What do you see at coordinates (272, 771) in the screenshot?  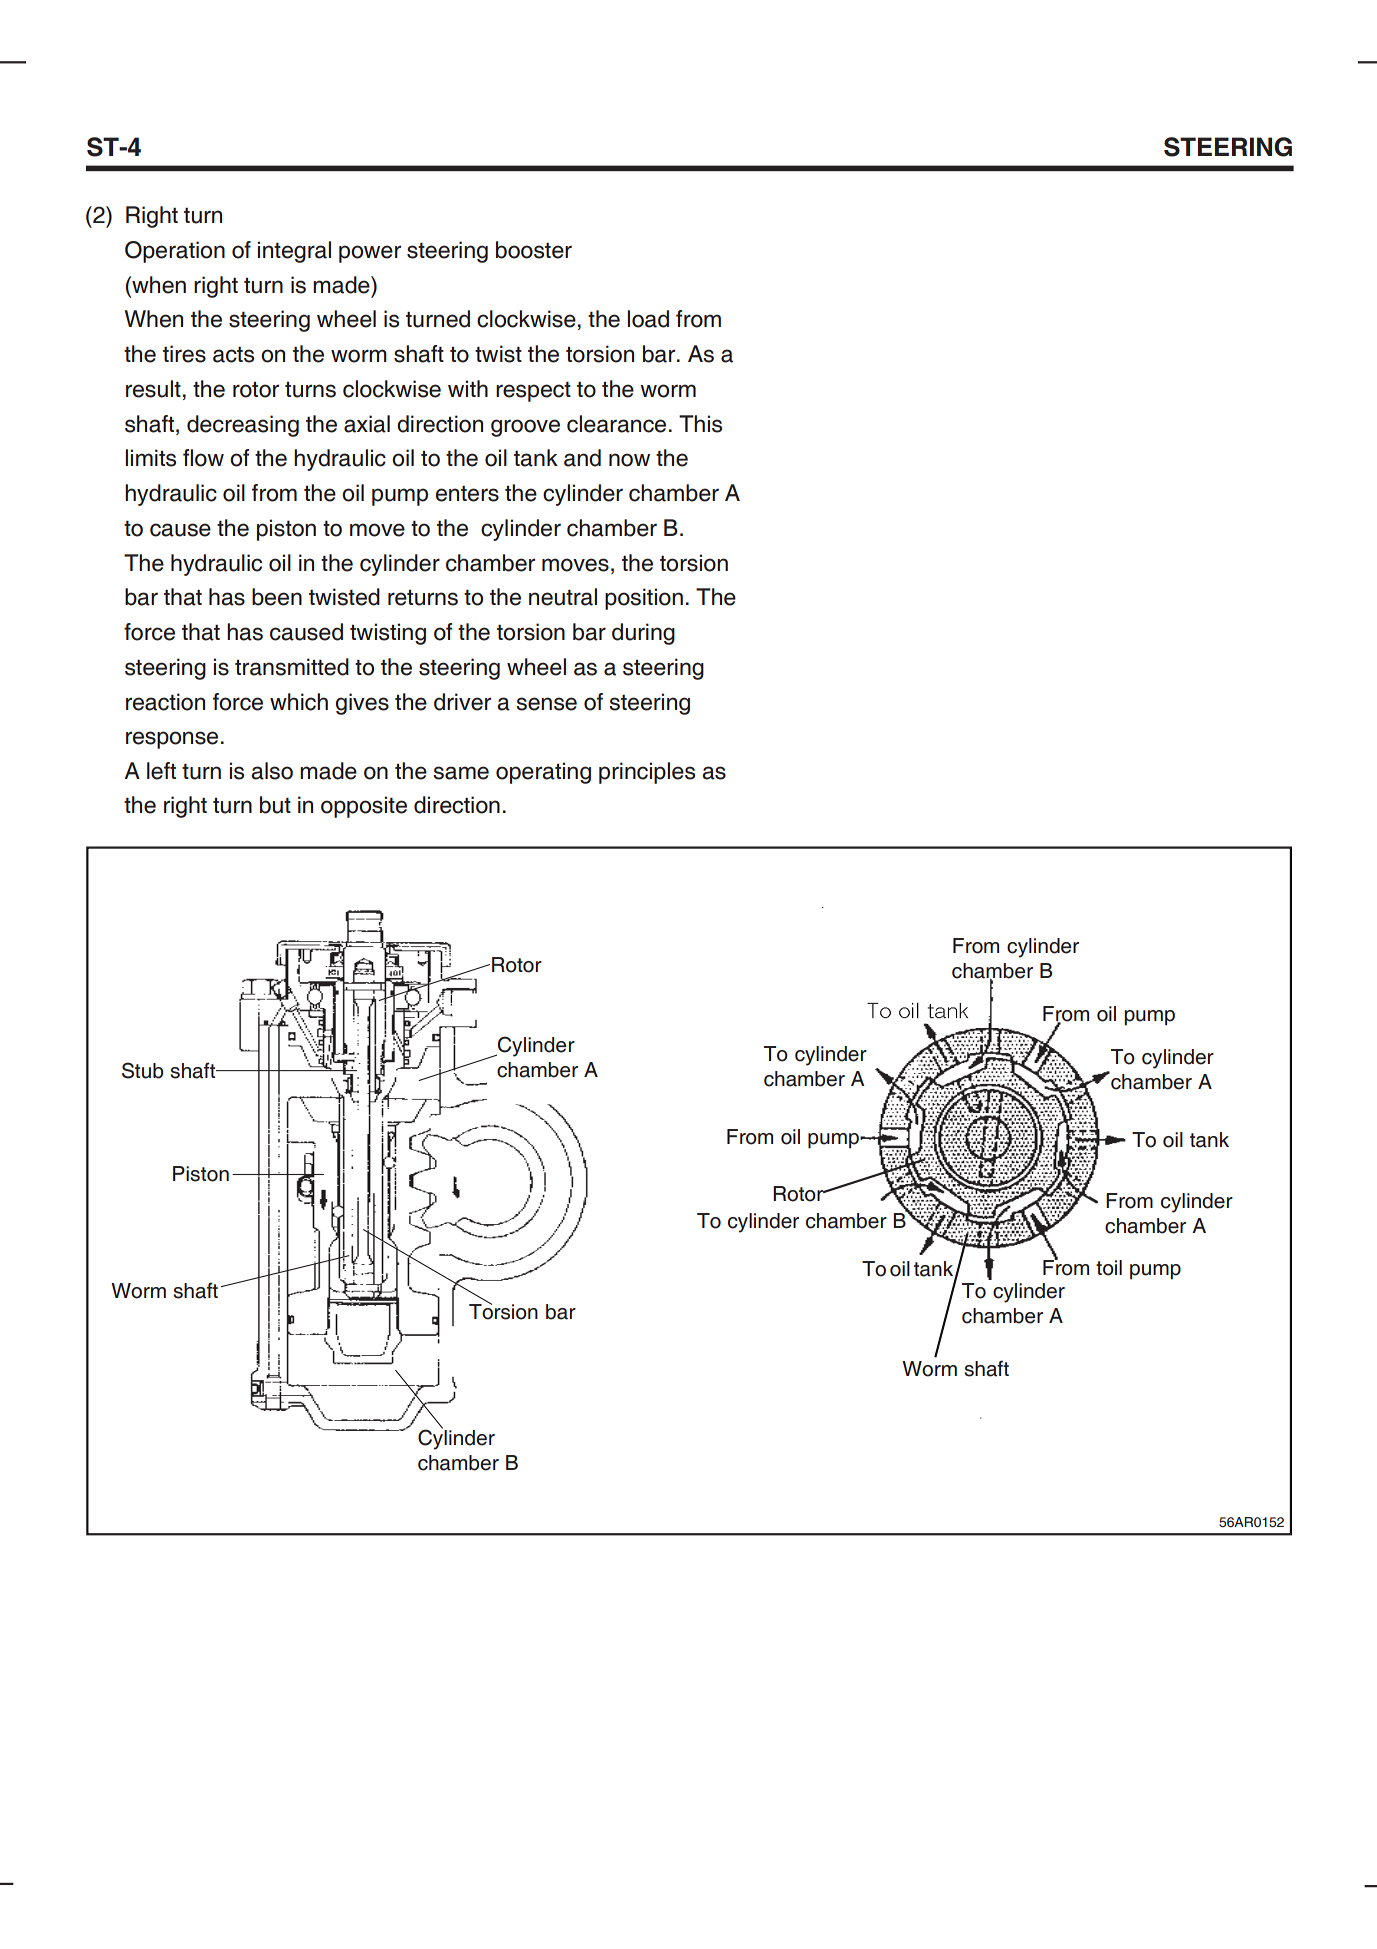 I see `also` at bounding box center [272, 771].
